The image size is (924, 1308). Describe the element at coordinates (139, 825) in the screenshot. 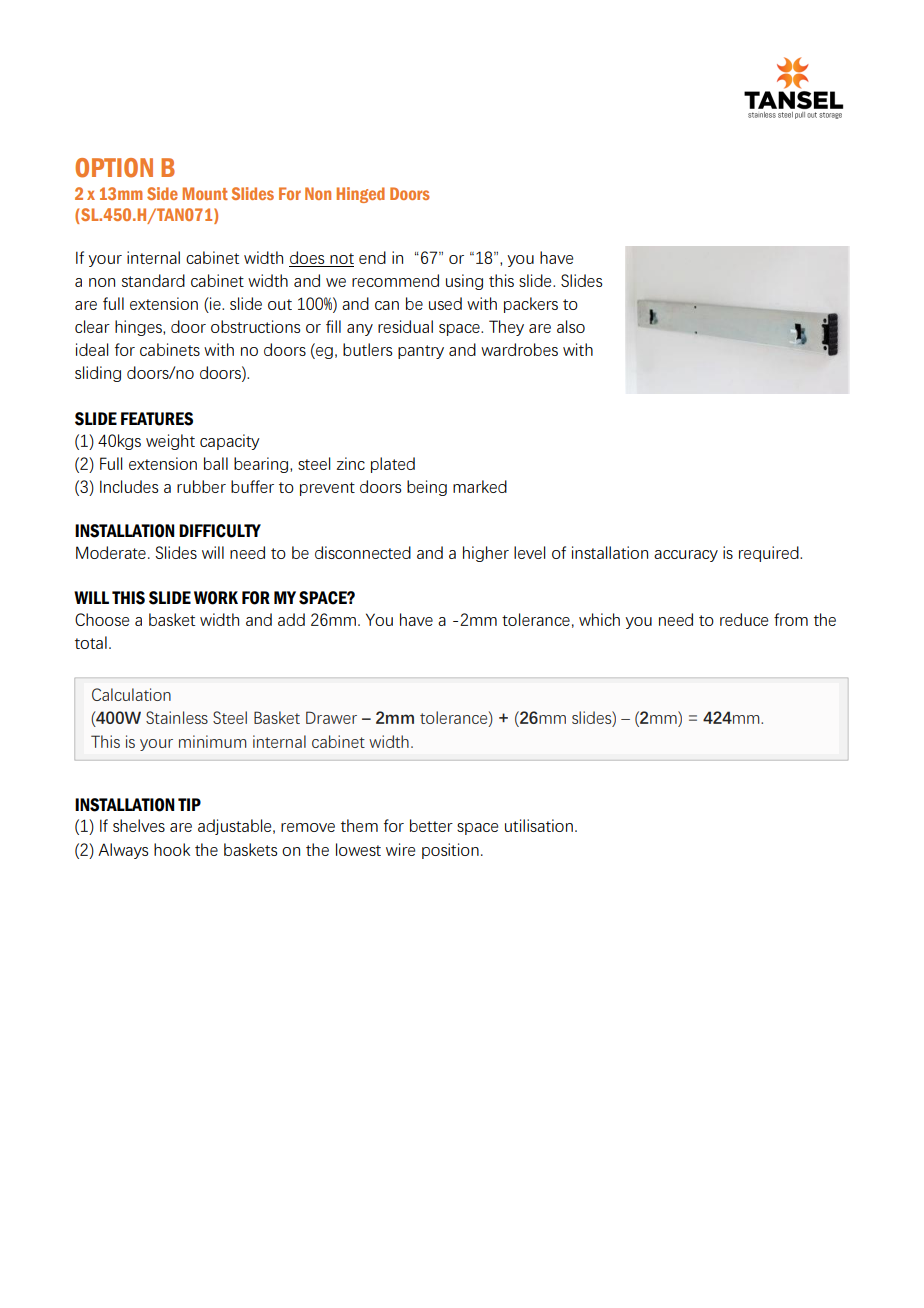

I see `shelves` at that location.
